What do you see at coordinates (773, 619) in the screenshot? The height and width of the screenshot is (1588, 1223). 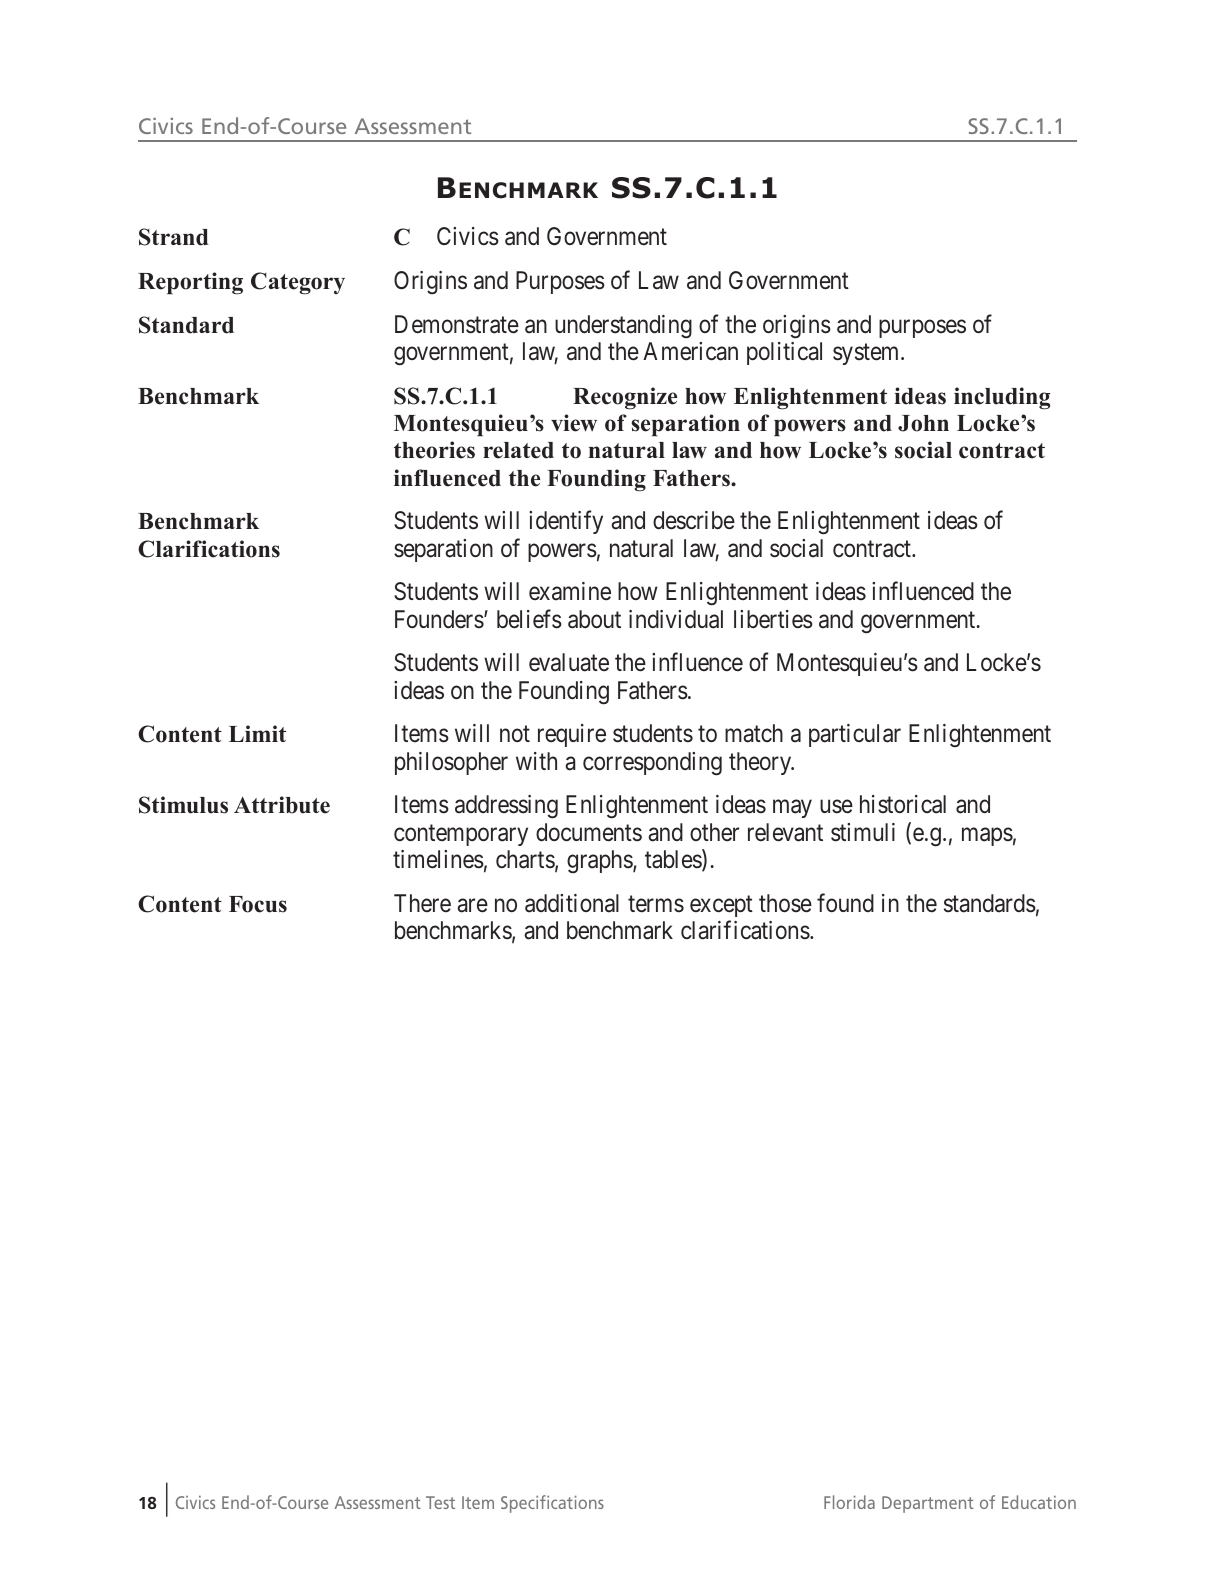 I see `liberties` at bounding box center [773, 619].
